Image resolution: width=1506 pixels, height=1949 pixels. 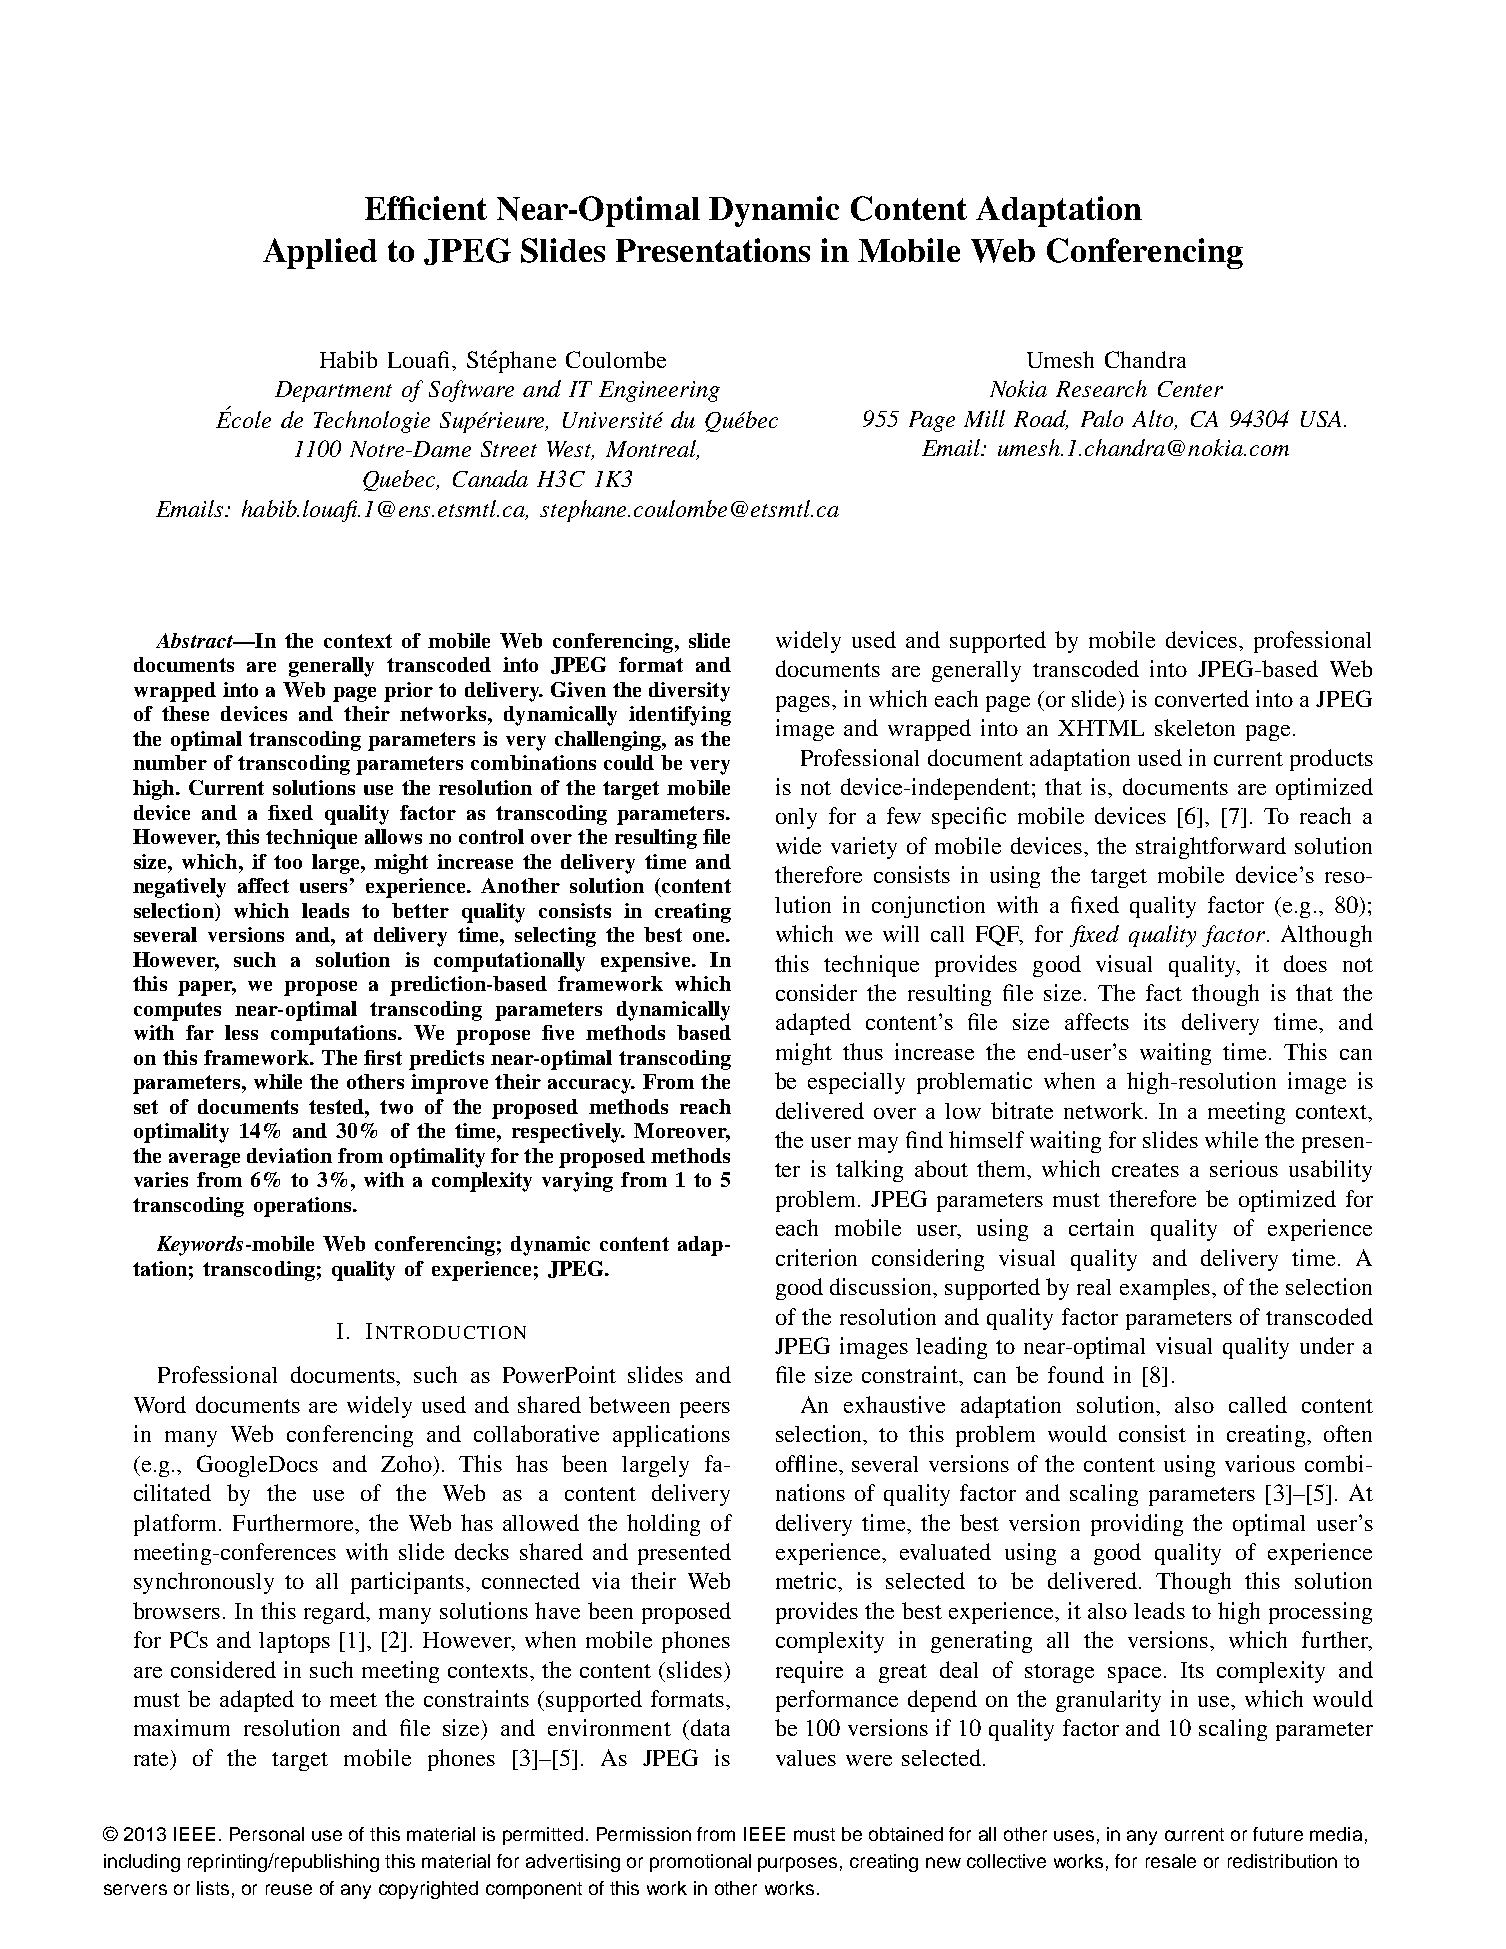 What do you see at coordinates (182, 1727) in the page?
I see `maximum` at bounding box center [182, 1727].
